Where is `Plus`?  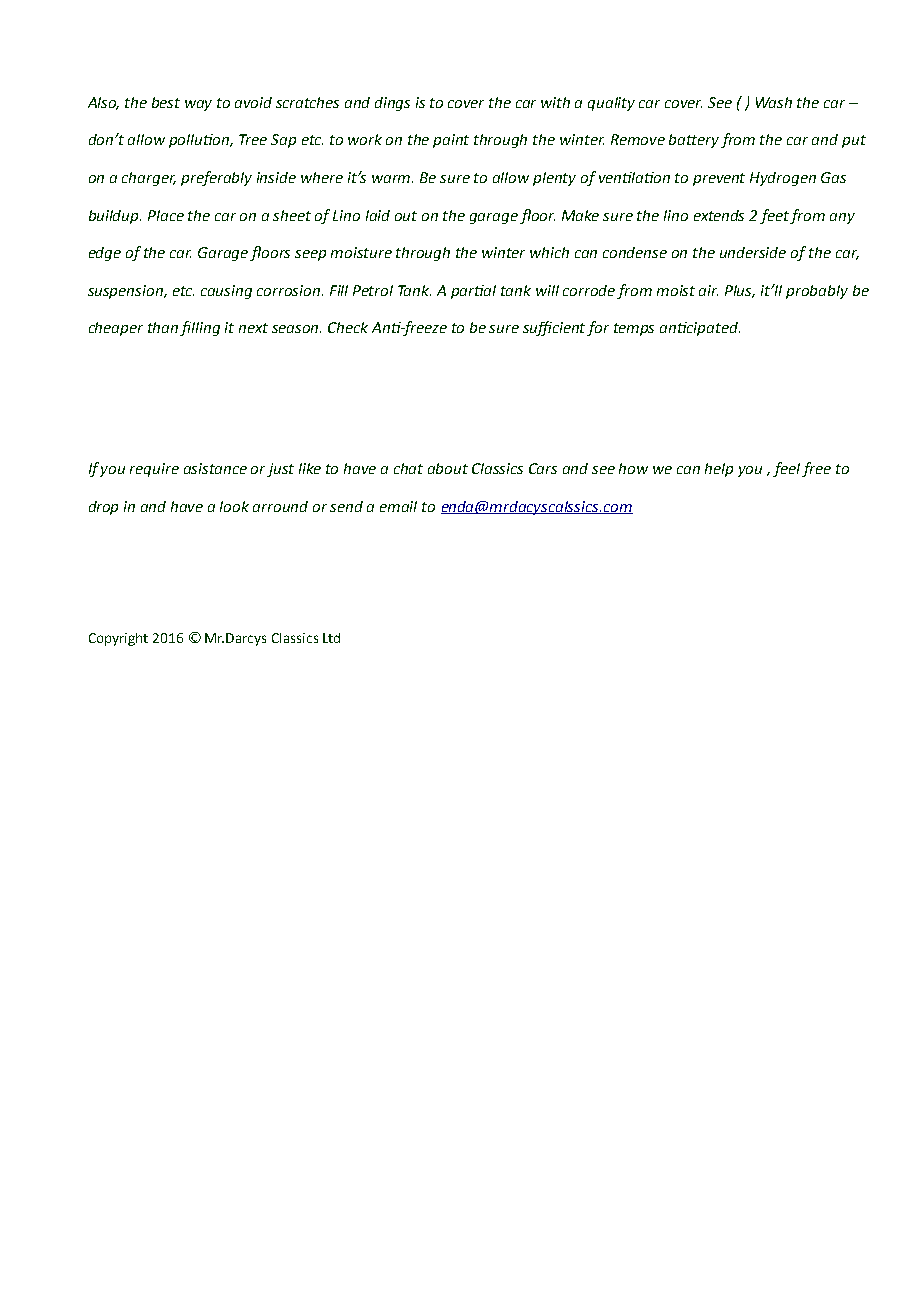 Plus is located at coordinates (740, 291).
